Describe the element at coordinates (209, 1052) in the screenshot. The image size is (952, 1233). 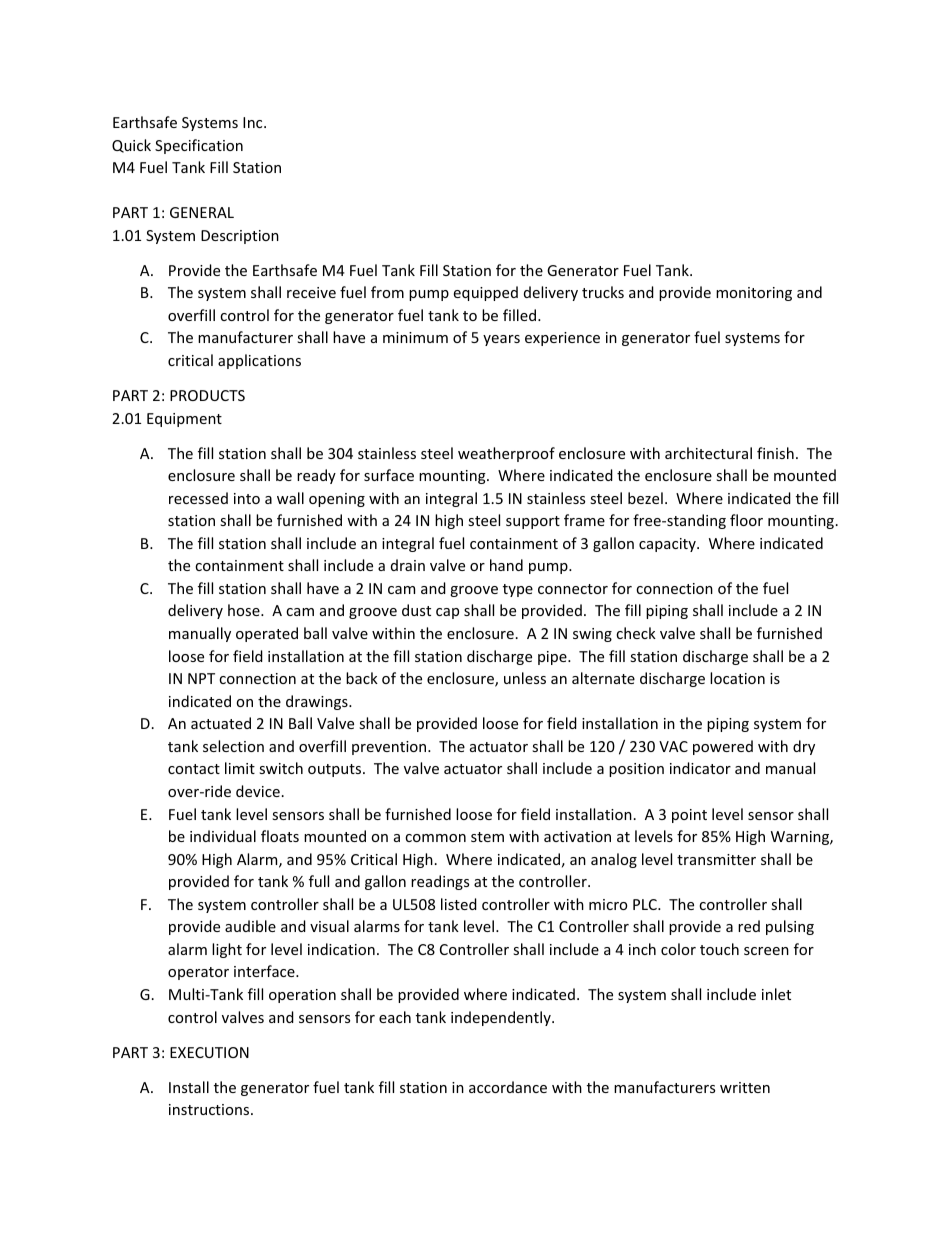
I see `EXECUTION` at that location.
